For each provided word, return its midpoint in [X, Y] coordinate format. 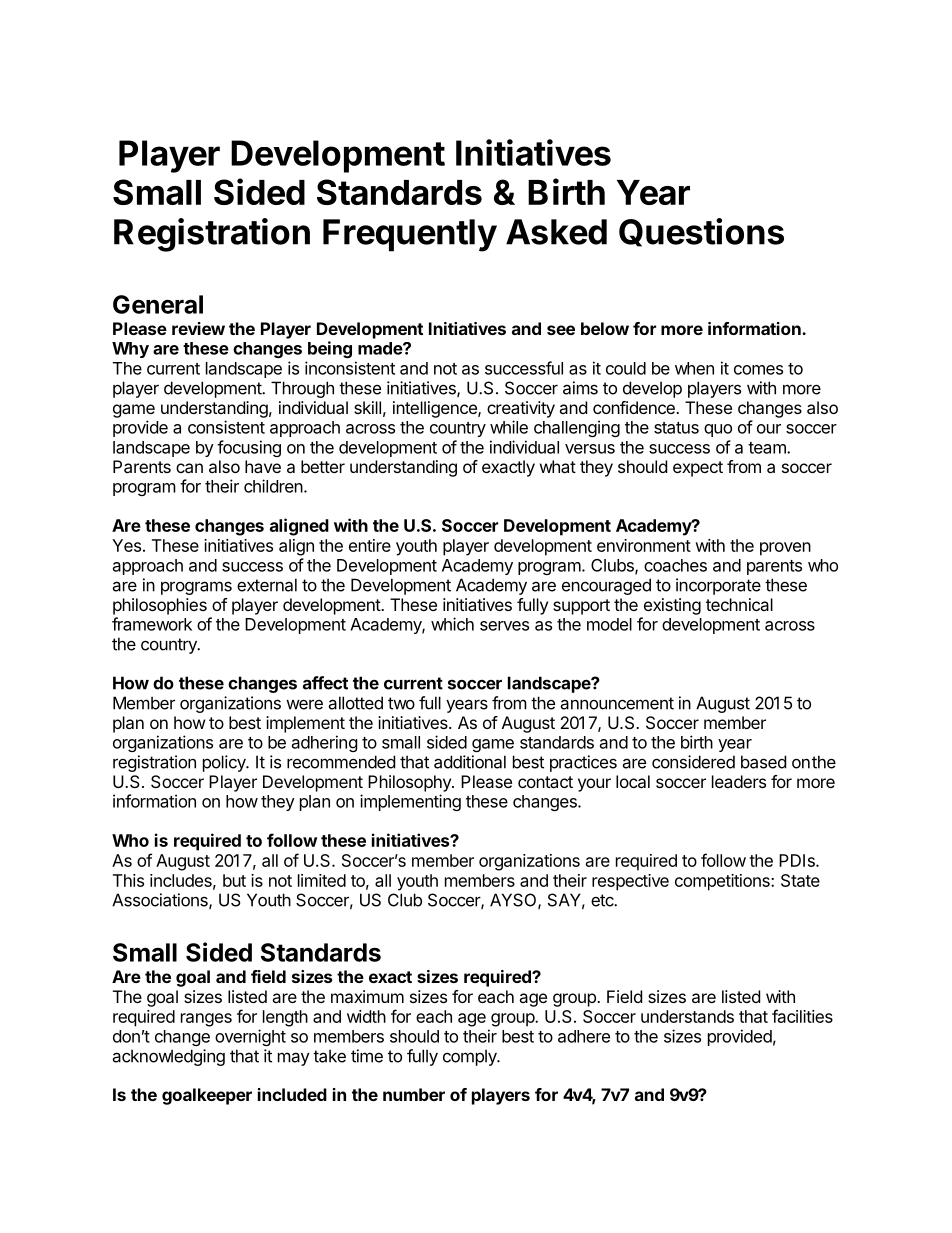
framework [152, 624]
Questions [701, 232]
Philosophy [410, 783]
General [158, 304]
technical [739, 604]
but [234, 880]
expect [698, 469]
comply [471, 1057]
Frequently [410, 235]
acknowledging [168, 1057]
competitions [723, 882]
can [189, 468]
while [509, 427]
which [452, 624]
